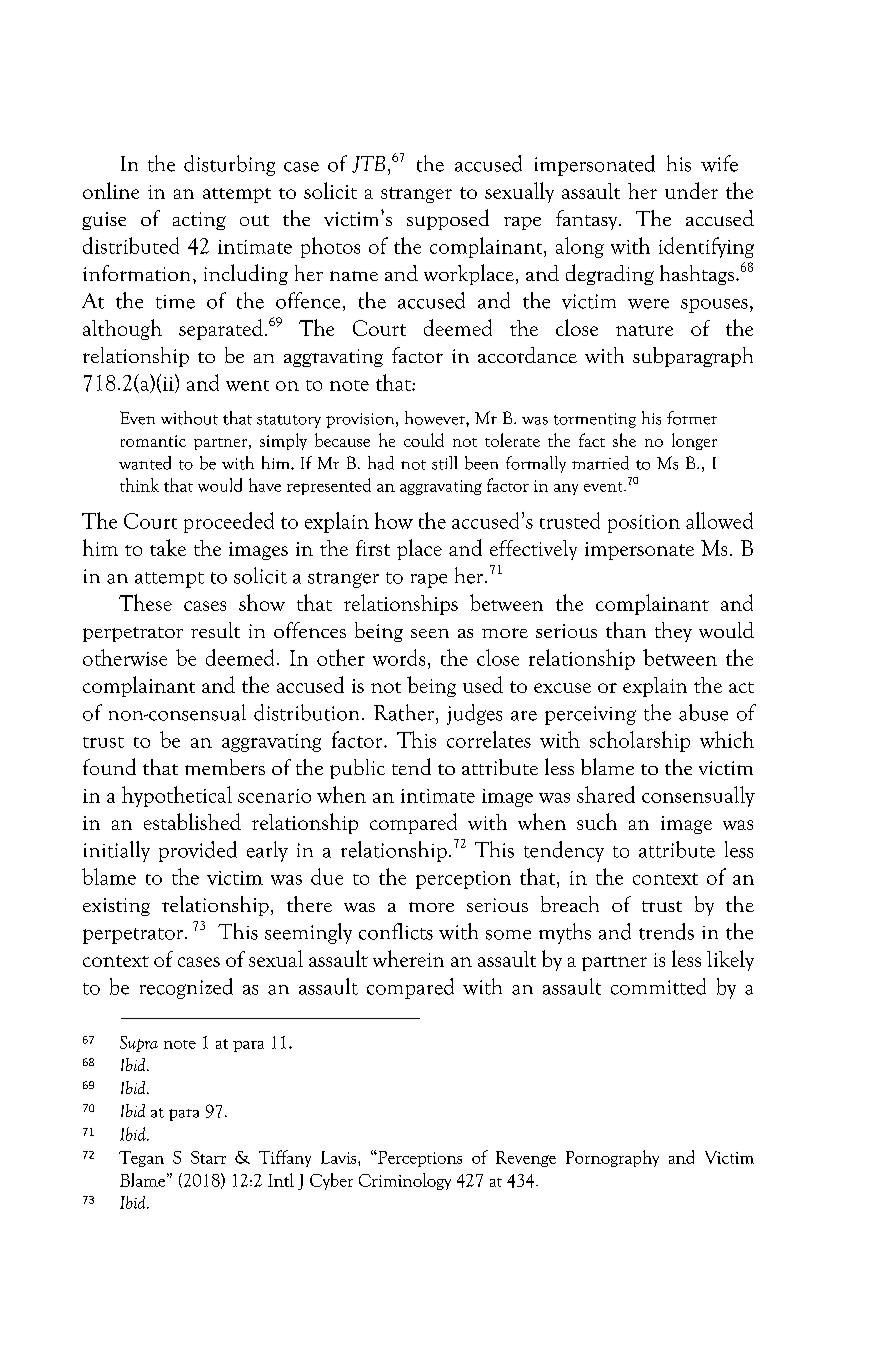 This screenshot has height=1345, width=896. What do you see at coordinates (691, 190) in the screenshot?
I see `under` at bounding box center [691, 190].
